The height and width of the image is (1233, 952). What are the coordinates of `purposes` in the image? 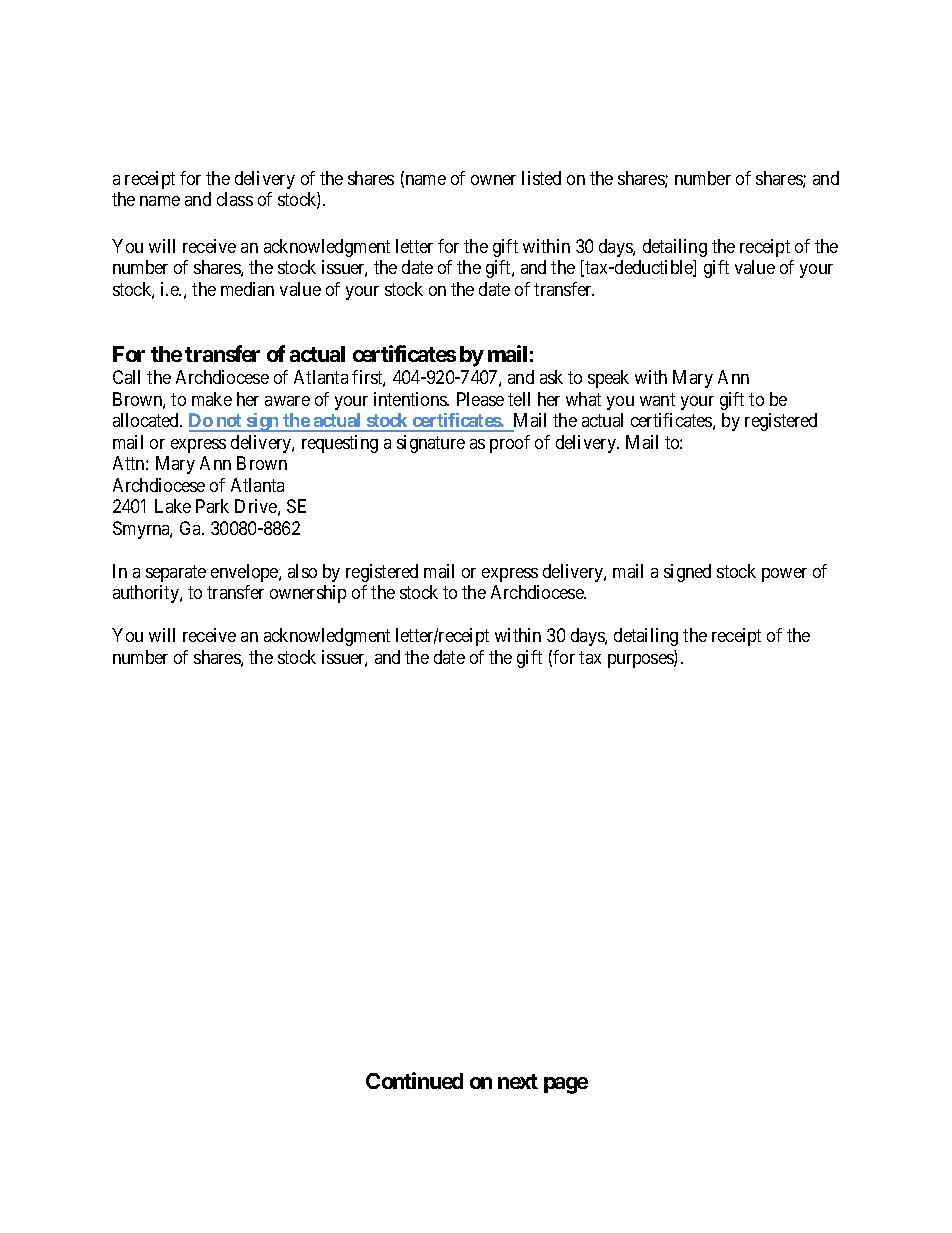 It's located at (641, 661).
